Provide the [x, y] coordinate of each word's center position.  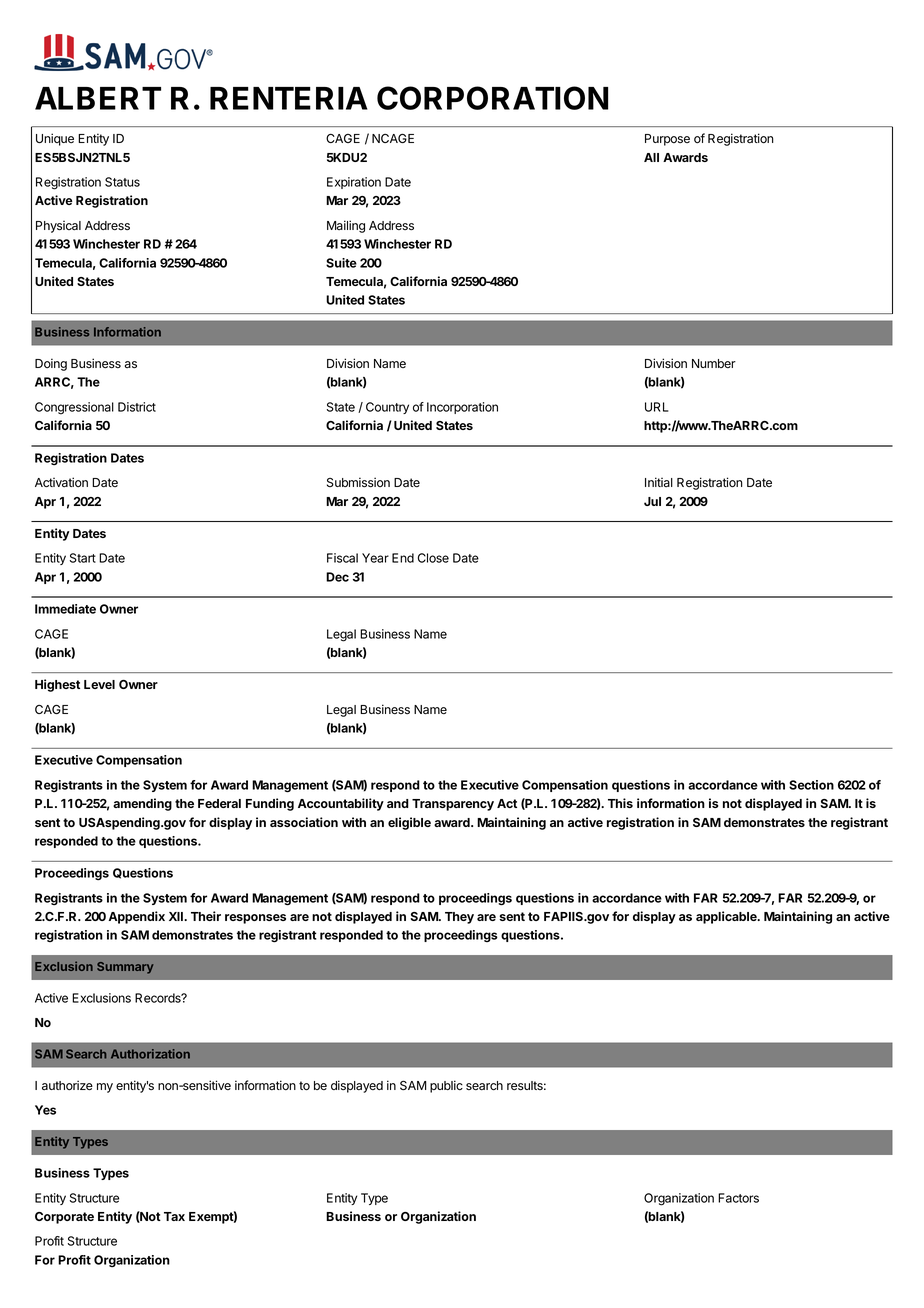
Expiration [354, 183]
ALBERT [98, 98]
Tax [174, 1216]
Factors [738, 1198]
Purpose [667, 140]
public [446, 1086]
